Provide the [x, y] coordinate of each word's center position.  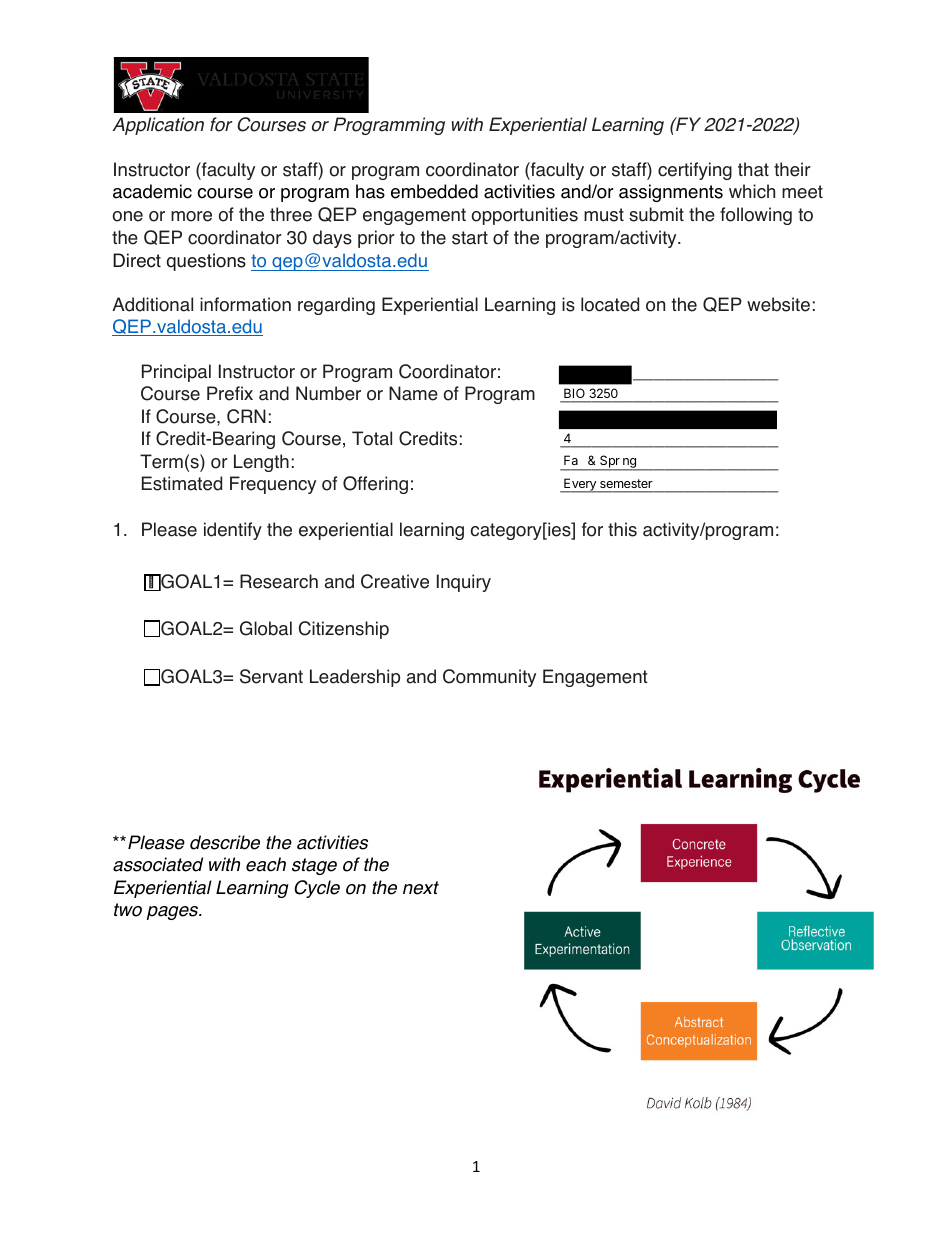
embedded [434, 191]
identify [233, 531]
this [622, 529]
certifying [695, 171]
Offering [375, 485]
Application [158, 126]
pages [174, 913]
